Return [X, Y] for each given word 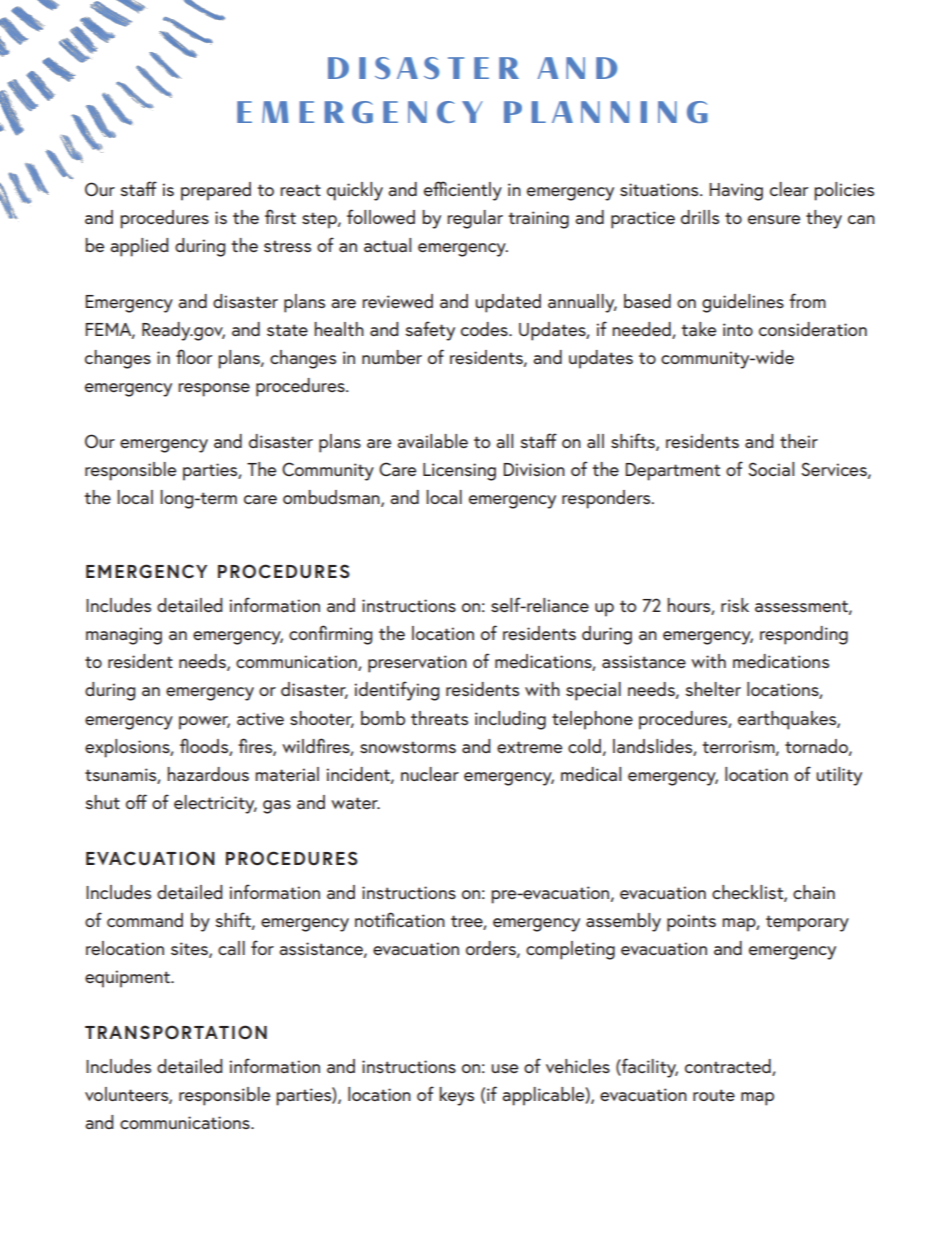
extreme [529, 747]
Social [771, 469]
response [214, 390]
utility [839, 776]
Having [736, 192]
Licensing [459, 472]
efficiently [463, 191]
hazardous [208, 774]
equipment [129, 979]
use [504, 1068]
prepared [216, 191]
